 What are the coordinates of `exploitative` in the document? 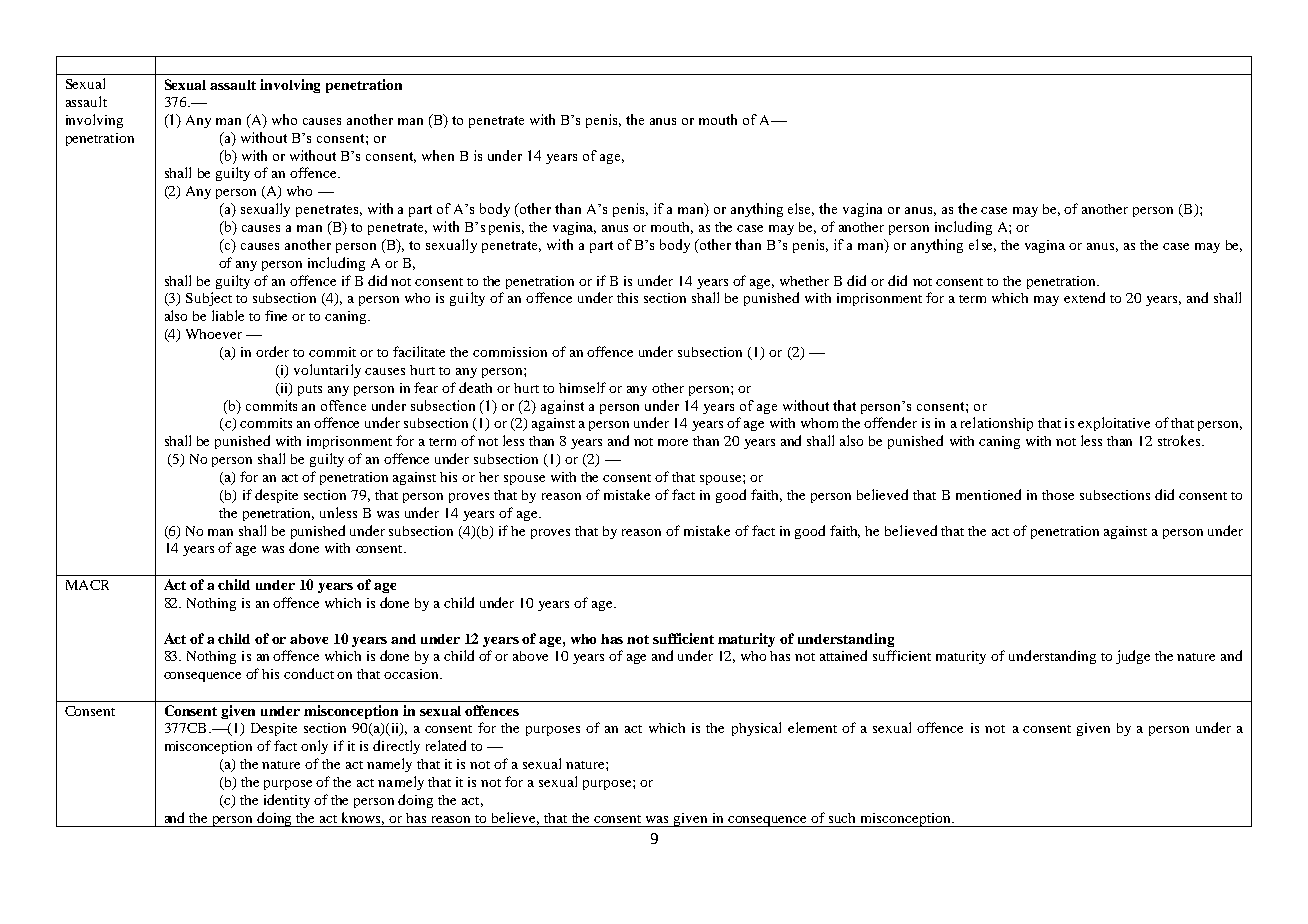 It's located at (1114, 424).
